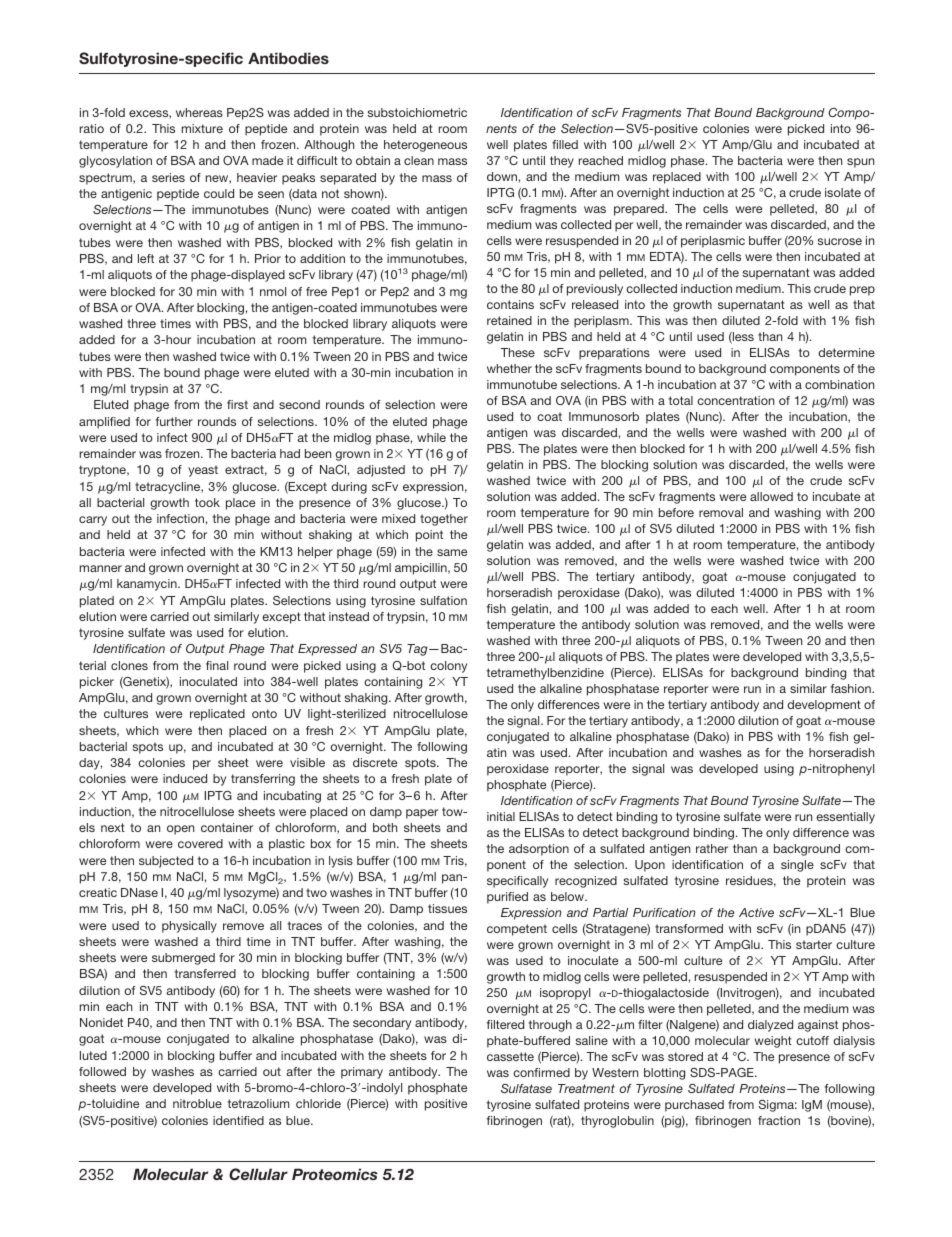 The width and height of the image is (952, 1237). What do you see at coordinates (771, 496) in the image?
I see `allowed` at bounding box center [771, 496].
